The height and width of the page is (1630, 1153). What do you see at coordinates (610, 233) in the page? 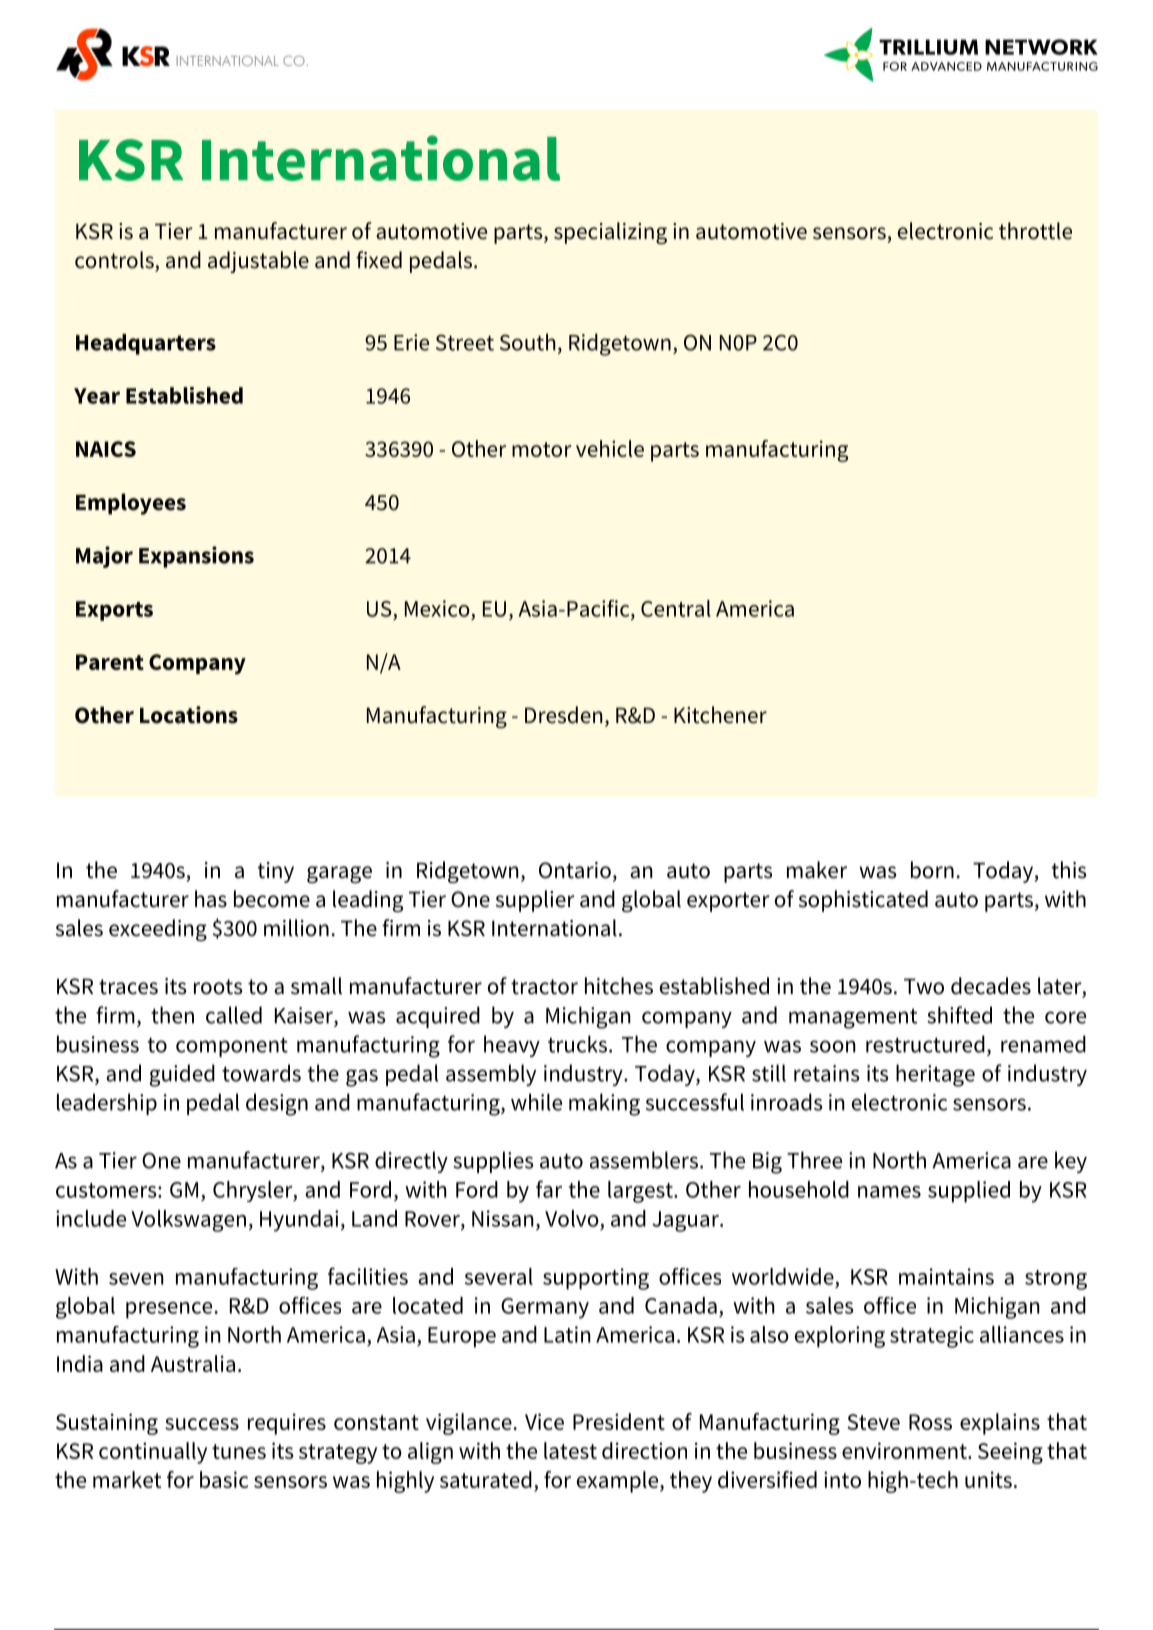
I see `specializing` at bounding box center [610, 233].
